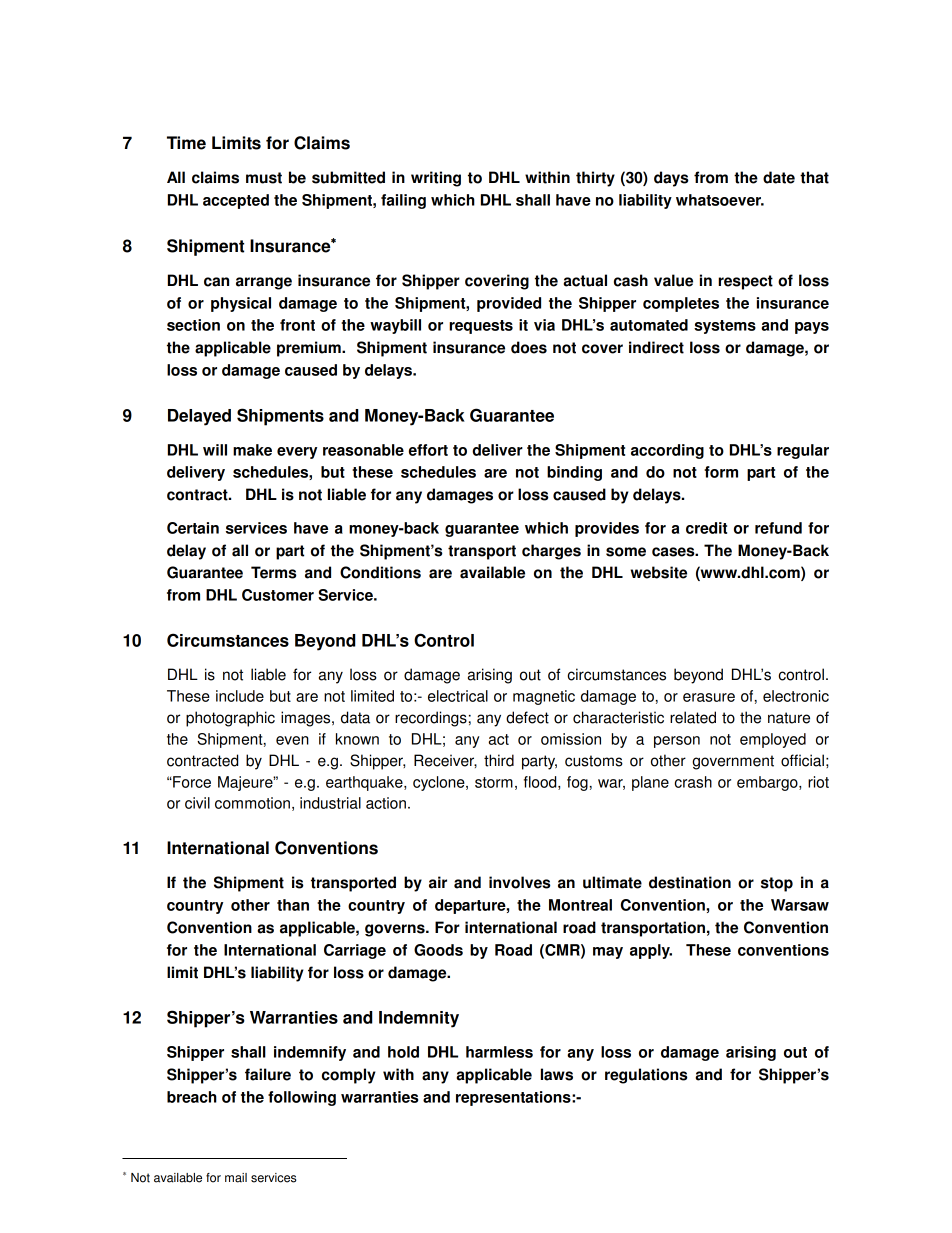 Image resolution: width=952 pixels, height=1233 pixels. Describe the element at coordinates (494, 782) in the document. I see `storm` at that location.
